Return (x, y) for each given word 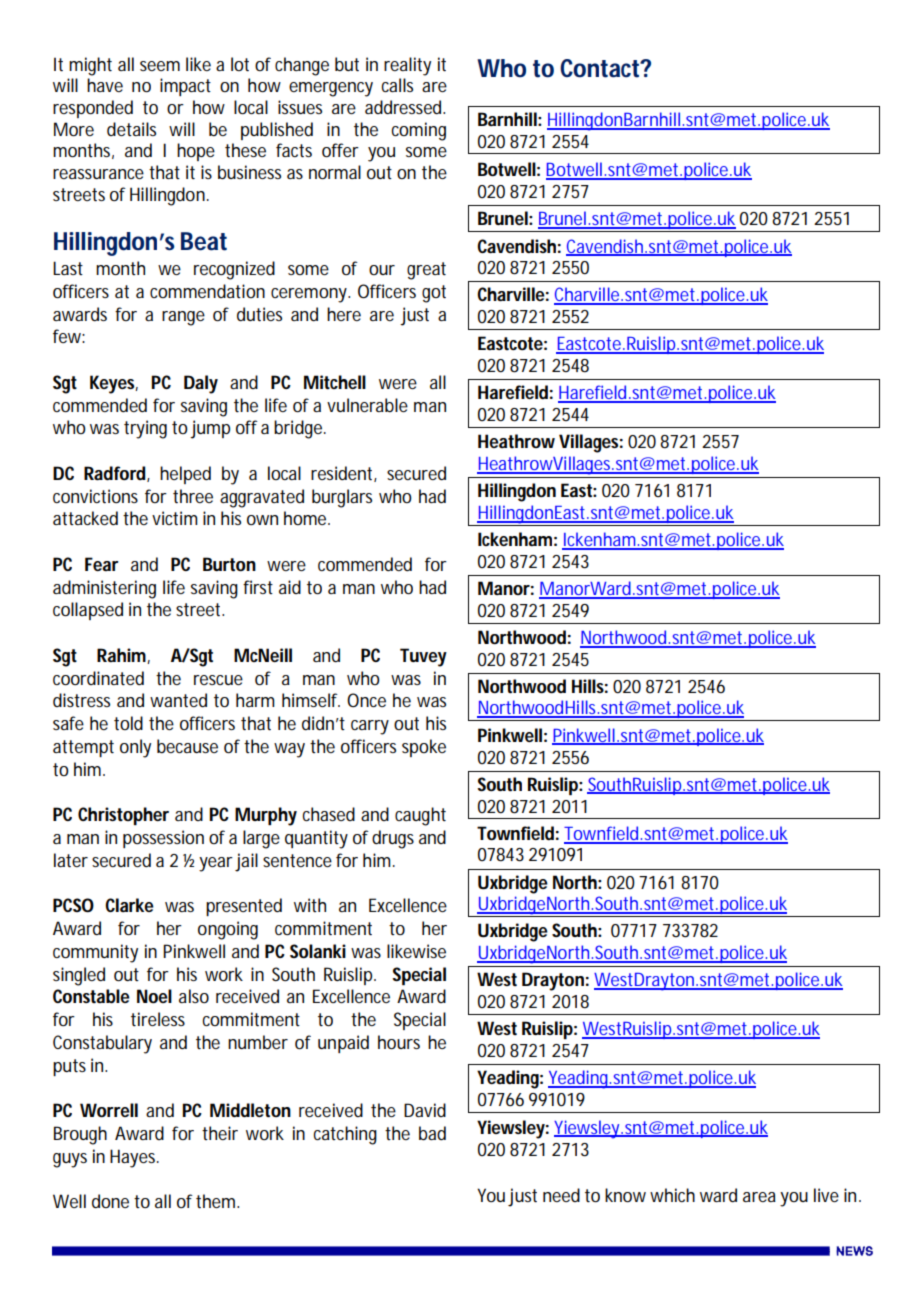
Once (366, 700)
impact (185, 87)
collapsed (88, 611)
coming (419, 131)
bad (432, 1133)
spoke (424, 748)
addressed (404, 107)
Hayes (134, 1158)
